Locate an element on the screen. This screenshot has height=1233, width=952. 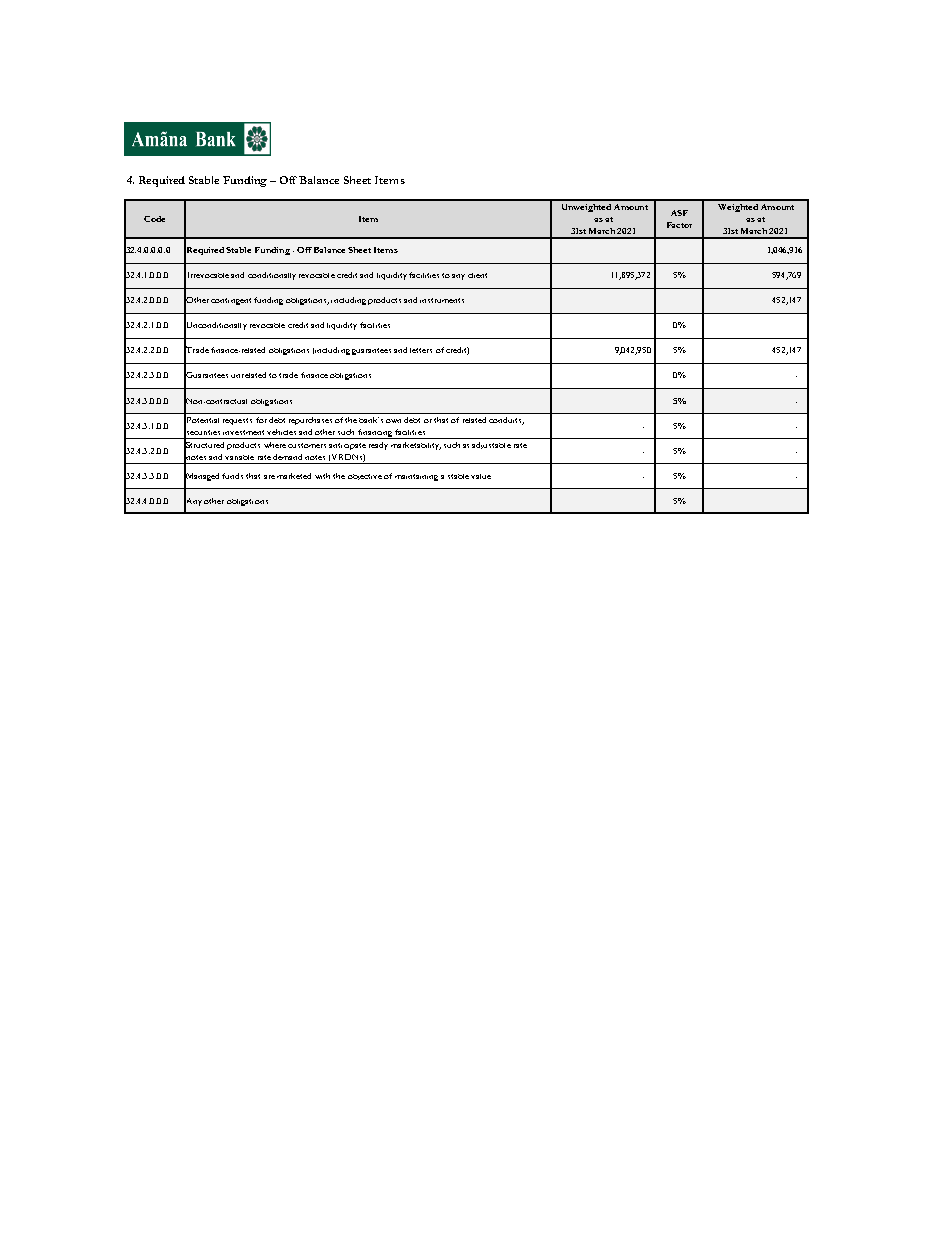
client is located at coordinates (477, 275).
